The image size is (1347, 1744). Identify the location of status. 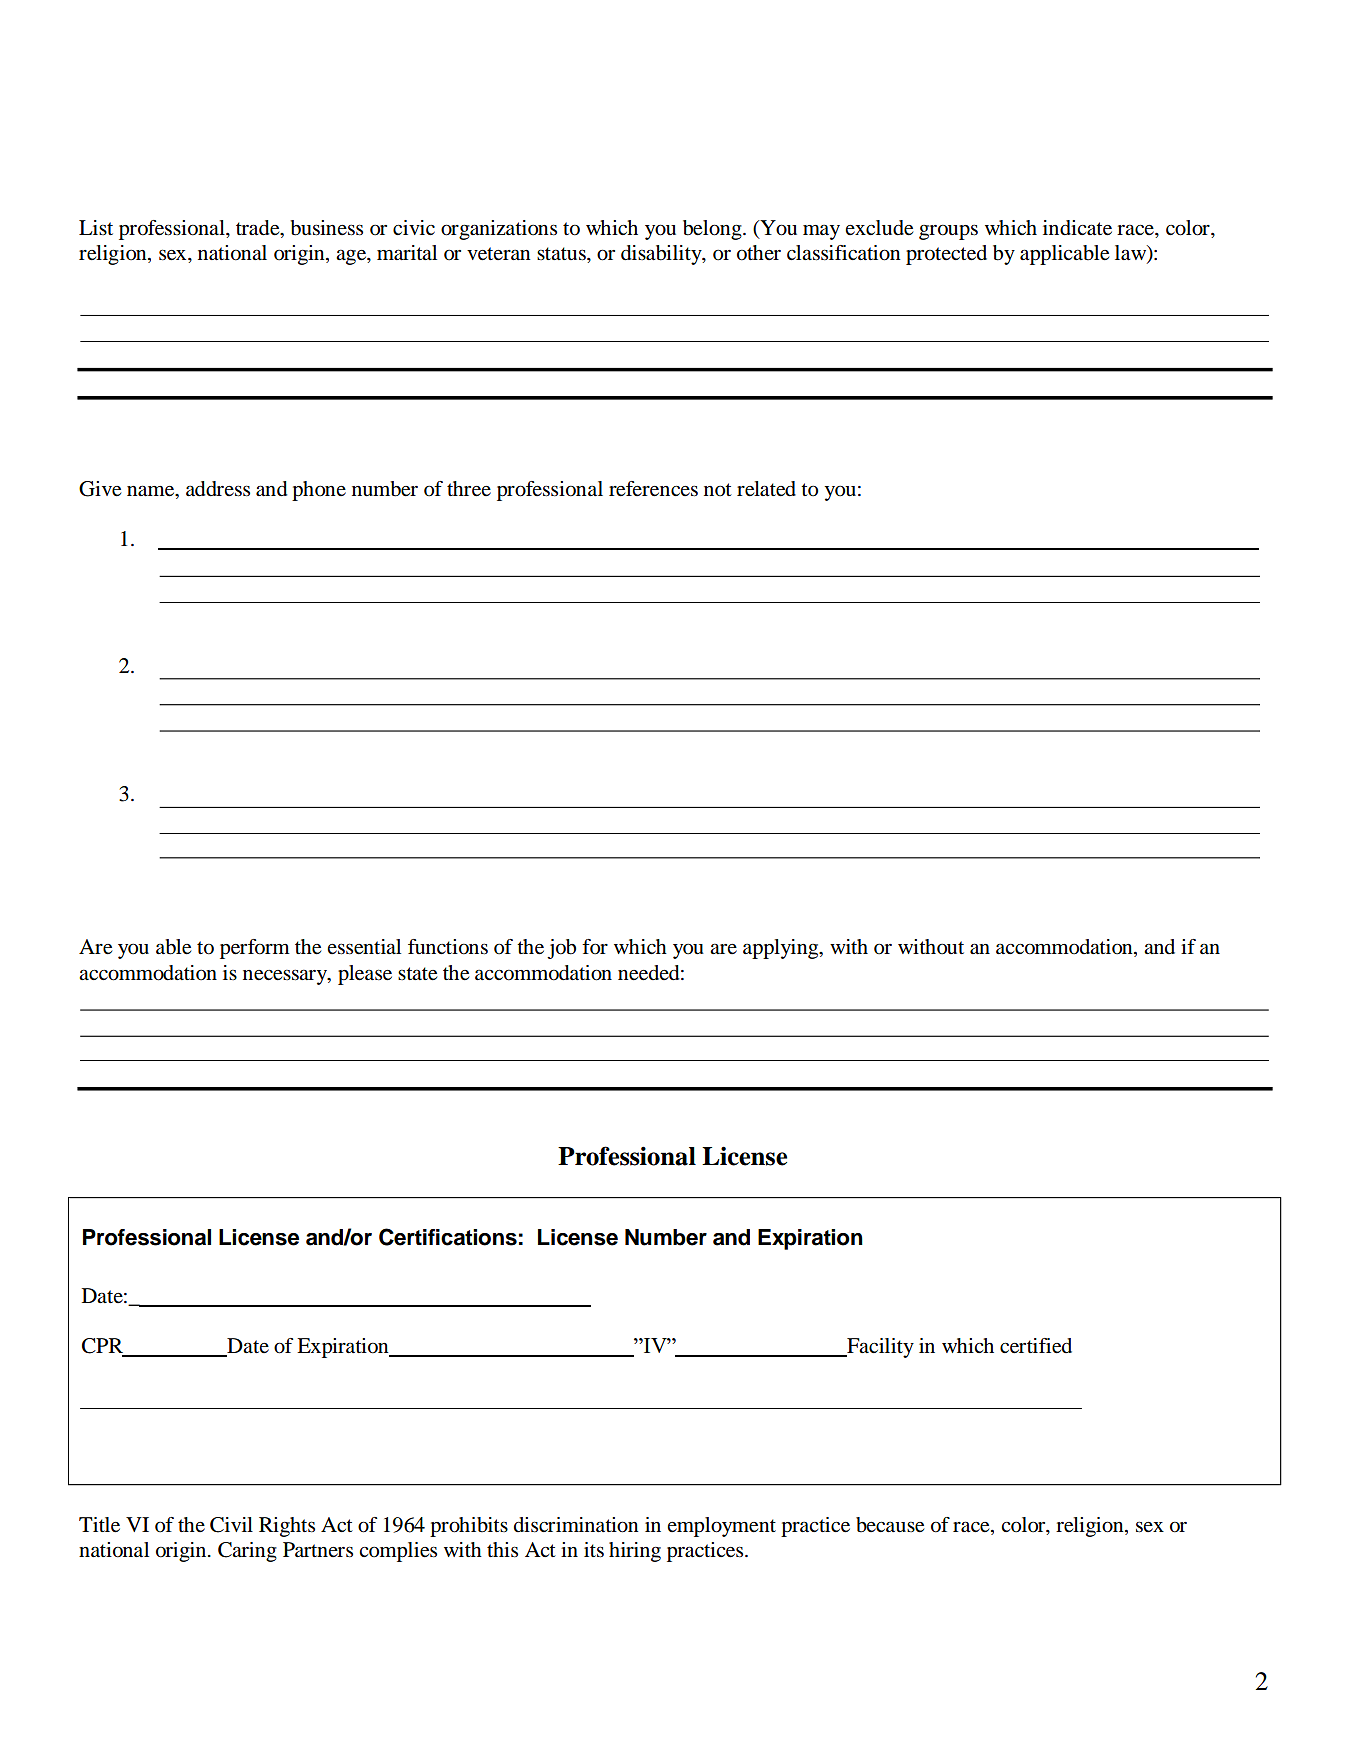
(562, 254).
